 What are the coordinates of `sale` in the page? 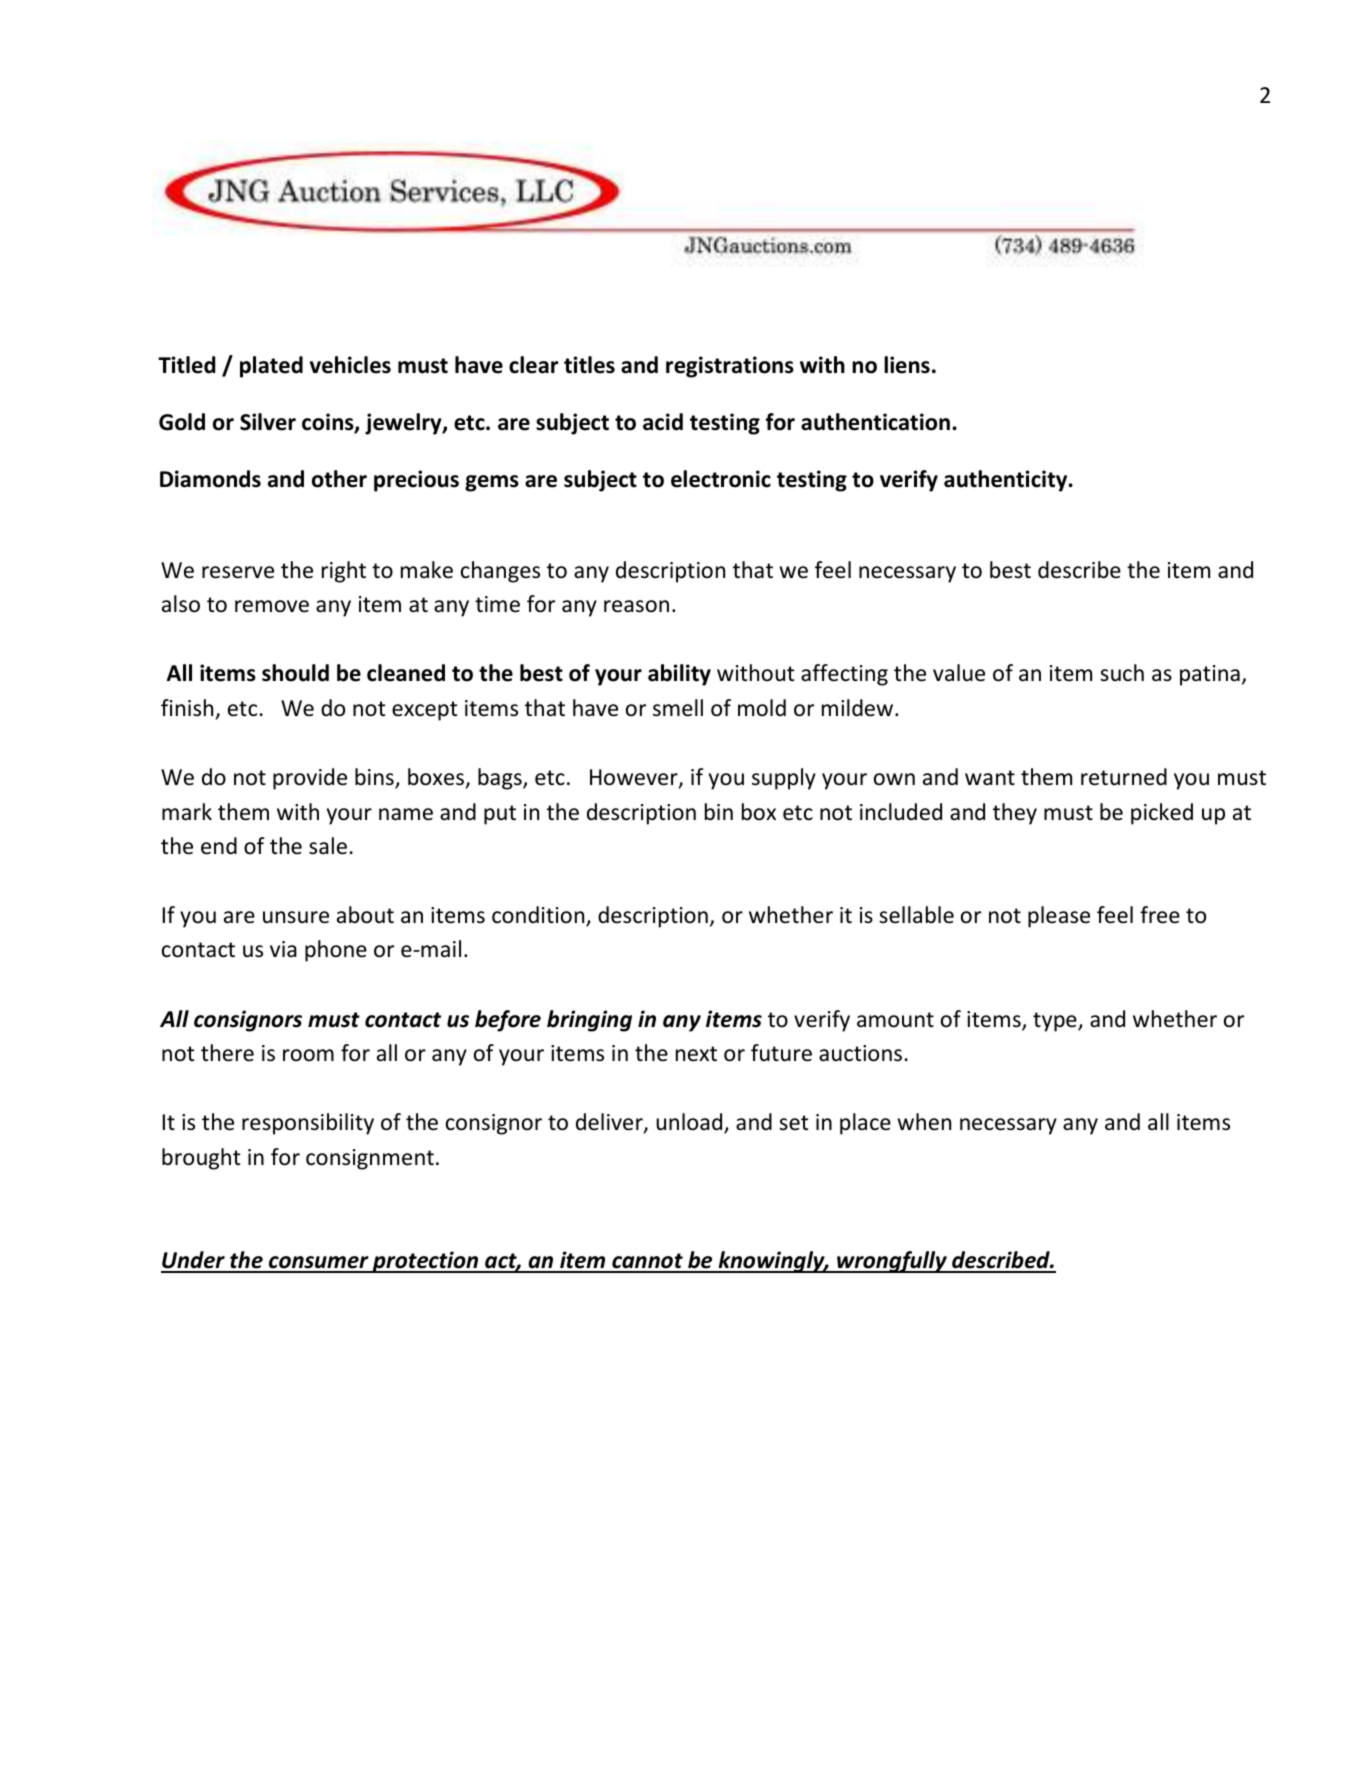 It's located at (328, 846).
